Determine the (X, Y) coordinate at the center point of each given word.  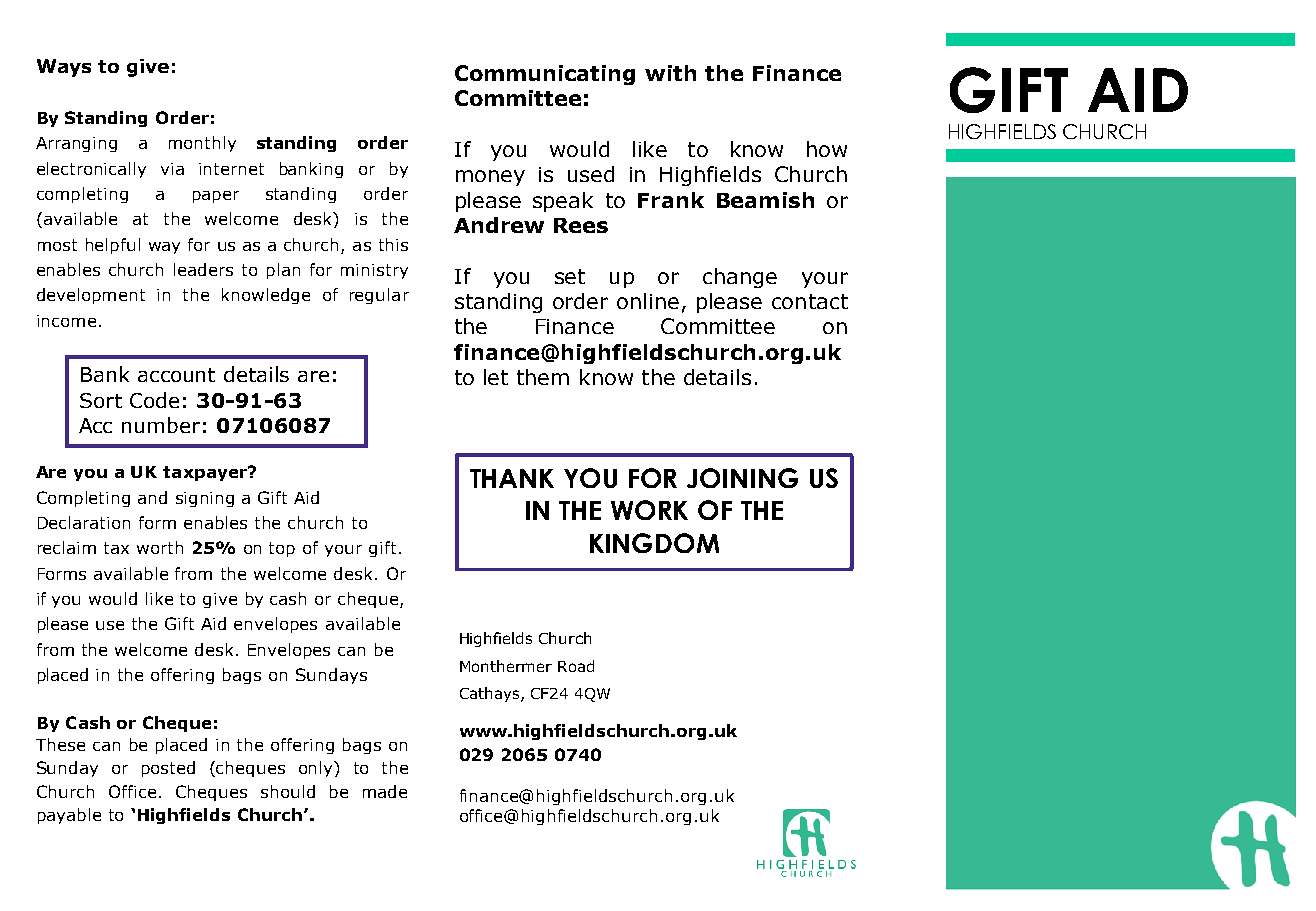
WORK (649, 510)
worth (160, 547)
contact (810, 301)
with (670, 73)
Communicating (545, 75)
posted (168, 769)
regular (379, 296)
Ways (64, 68)
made (385, 791)
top (282, 549)
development (91, 296)
